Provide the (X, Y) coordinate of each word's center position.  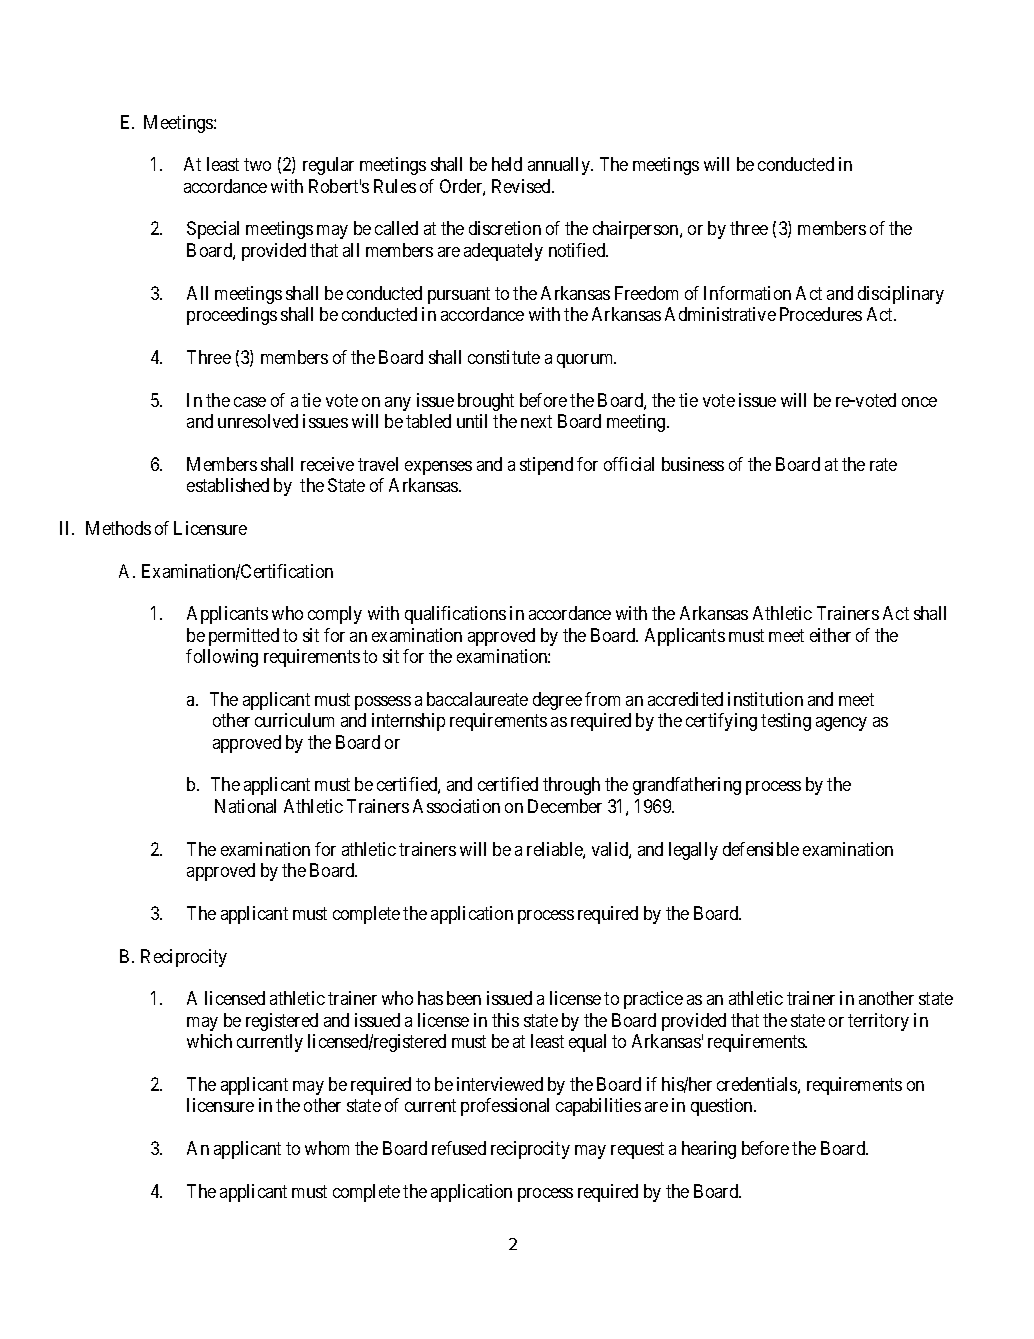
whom (327, 1148)
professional (505, 1107)
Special (213, 230)
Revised (522, 186)
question (723, 1107)
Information (747, 293)
